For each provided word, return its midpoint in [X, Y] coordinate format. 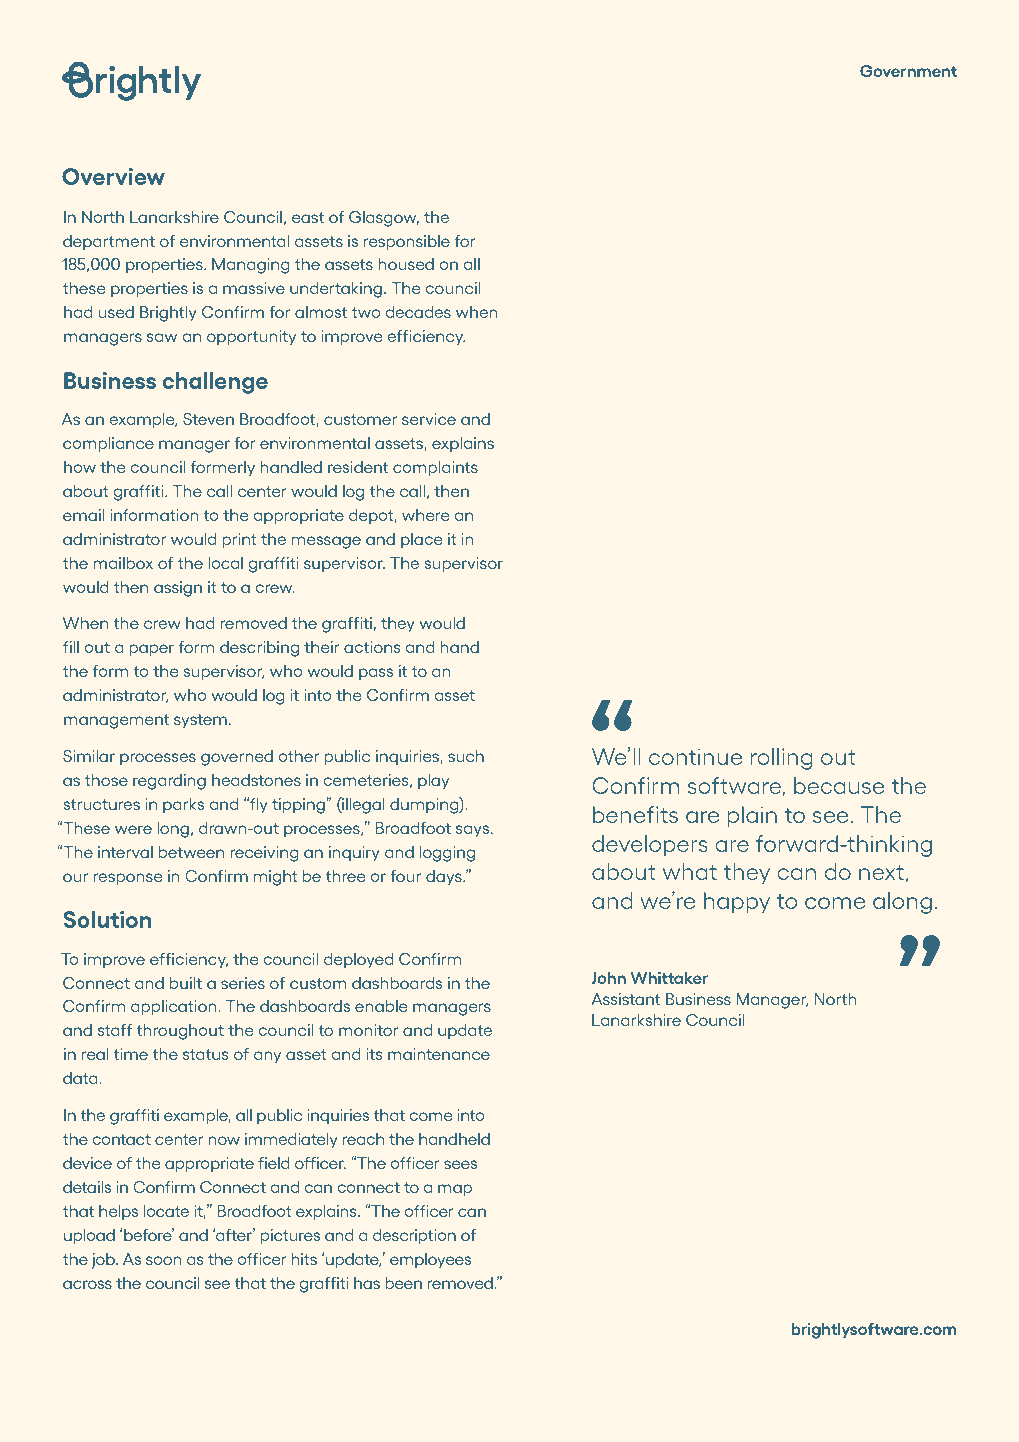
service [429, 419]
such [466, 756]
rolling [781, 759]
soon [164, 1260]
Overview [113, 176]
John [608, 978]
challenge [215, 383]
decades [418, 312]
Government [908, 71]
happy [737, 902]
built [186, 983]
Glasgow [384, 219]
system [200, 721]
